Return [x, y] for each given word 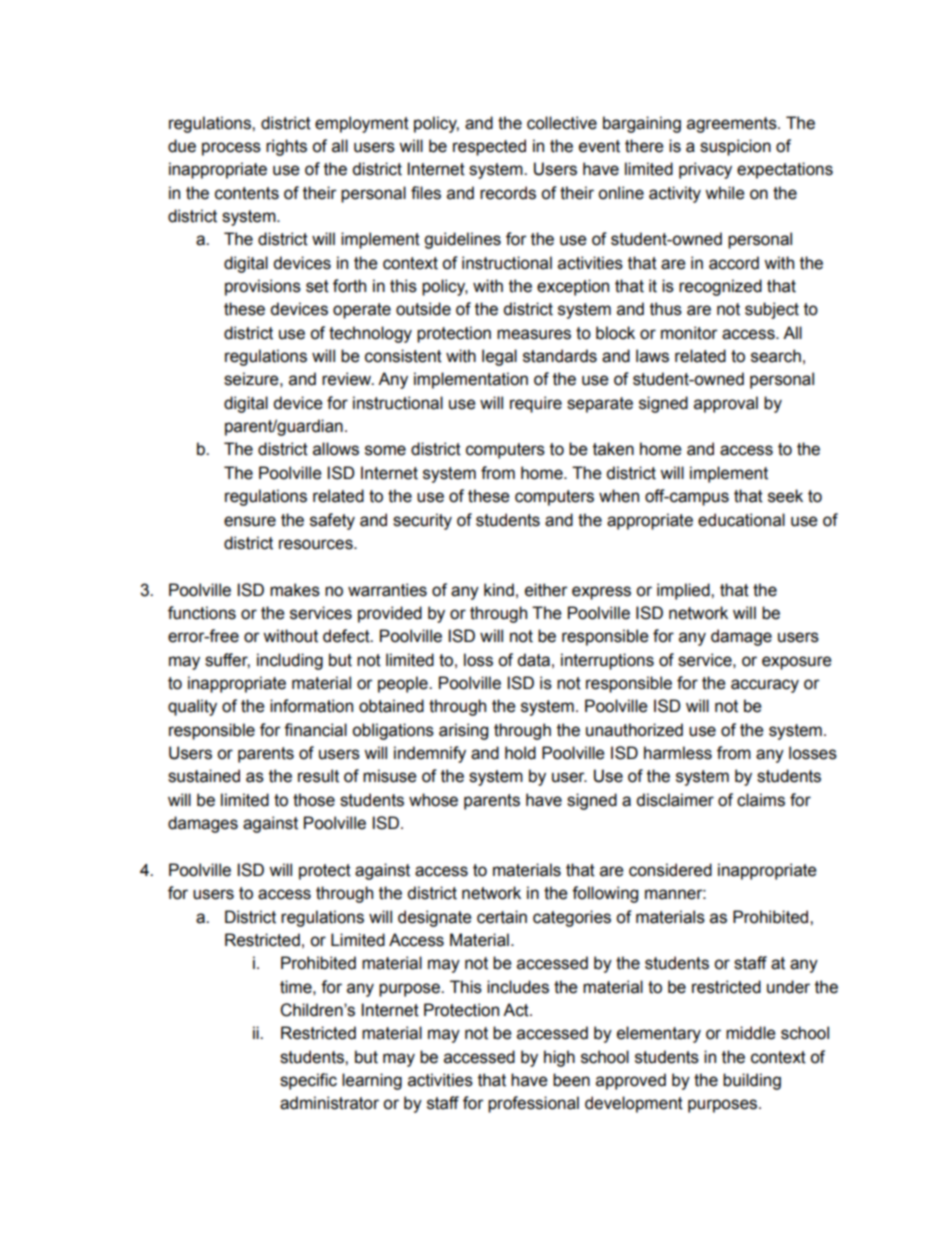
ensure [250, 521]
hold [520, 753]
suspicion [735, 147]
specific [308, 1081]
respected [489, 147]
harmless [678, 753]
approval [726, 404]
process [231, 149]
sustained [204, 776]
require [536, 404]
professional [533, 1104]
